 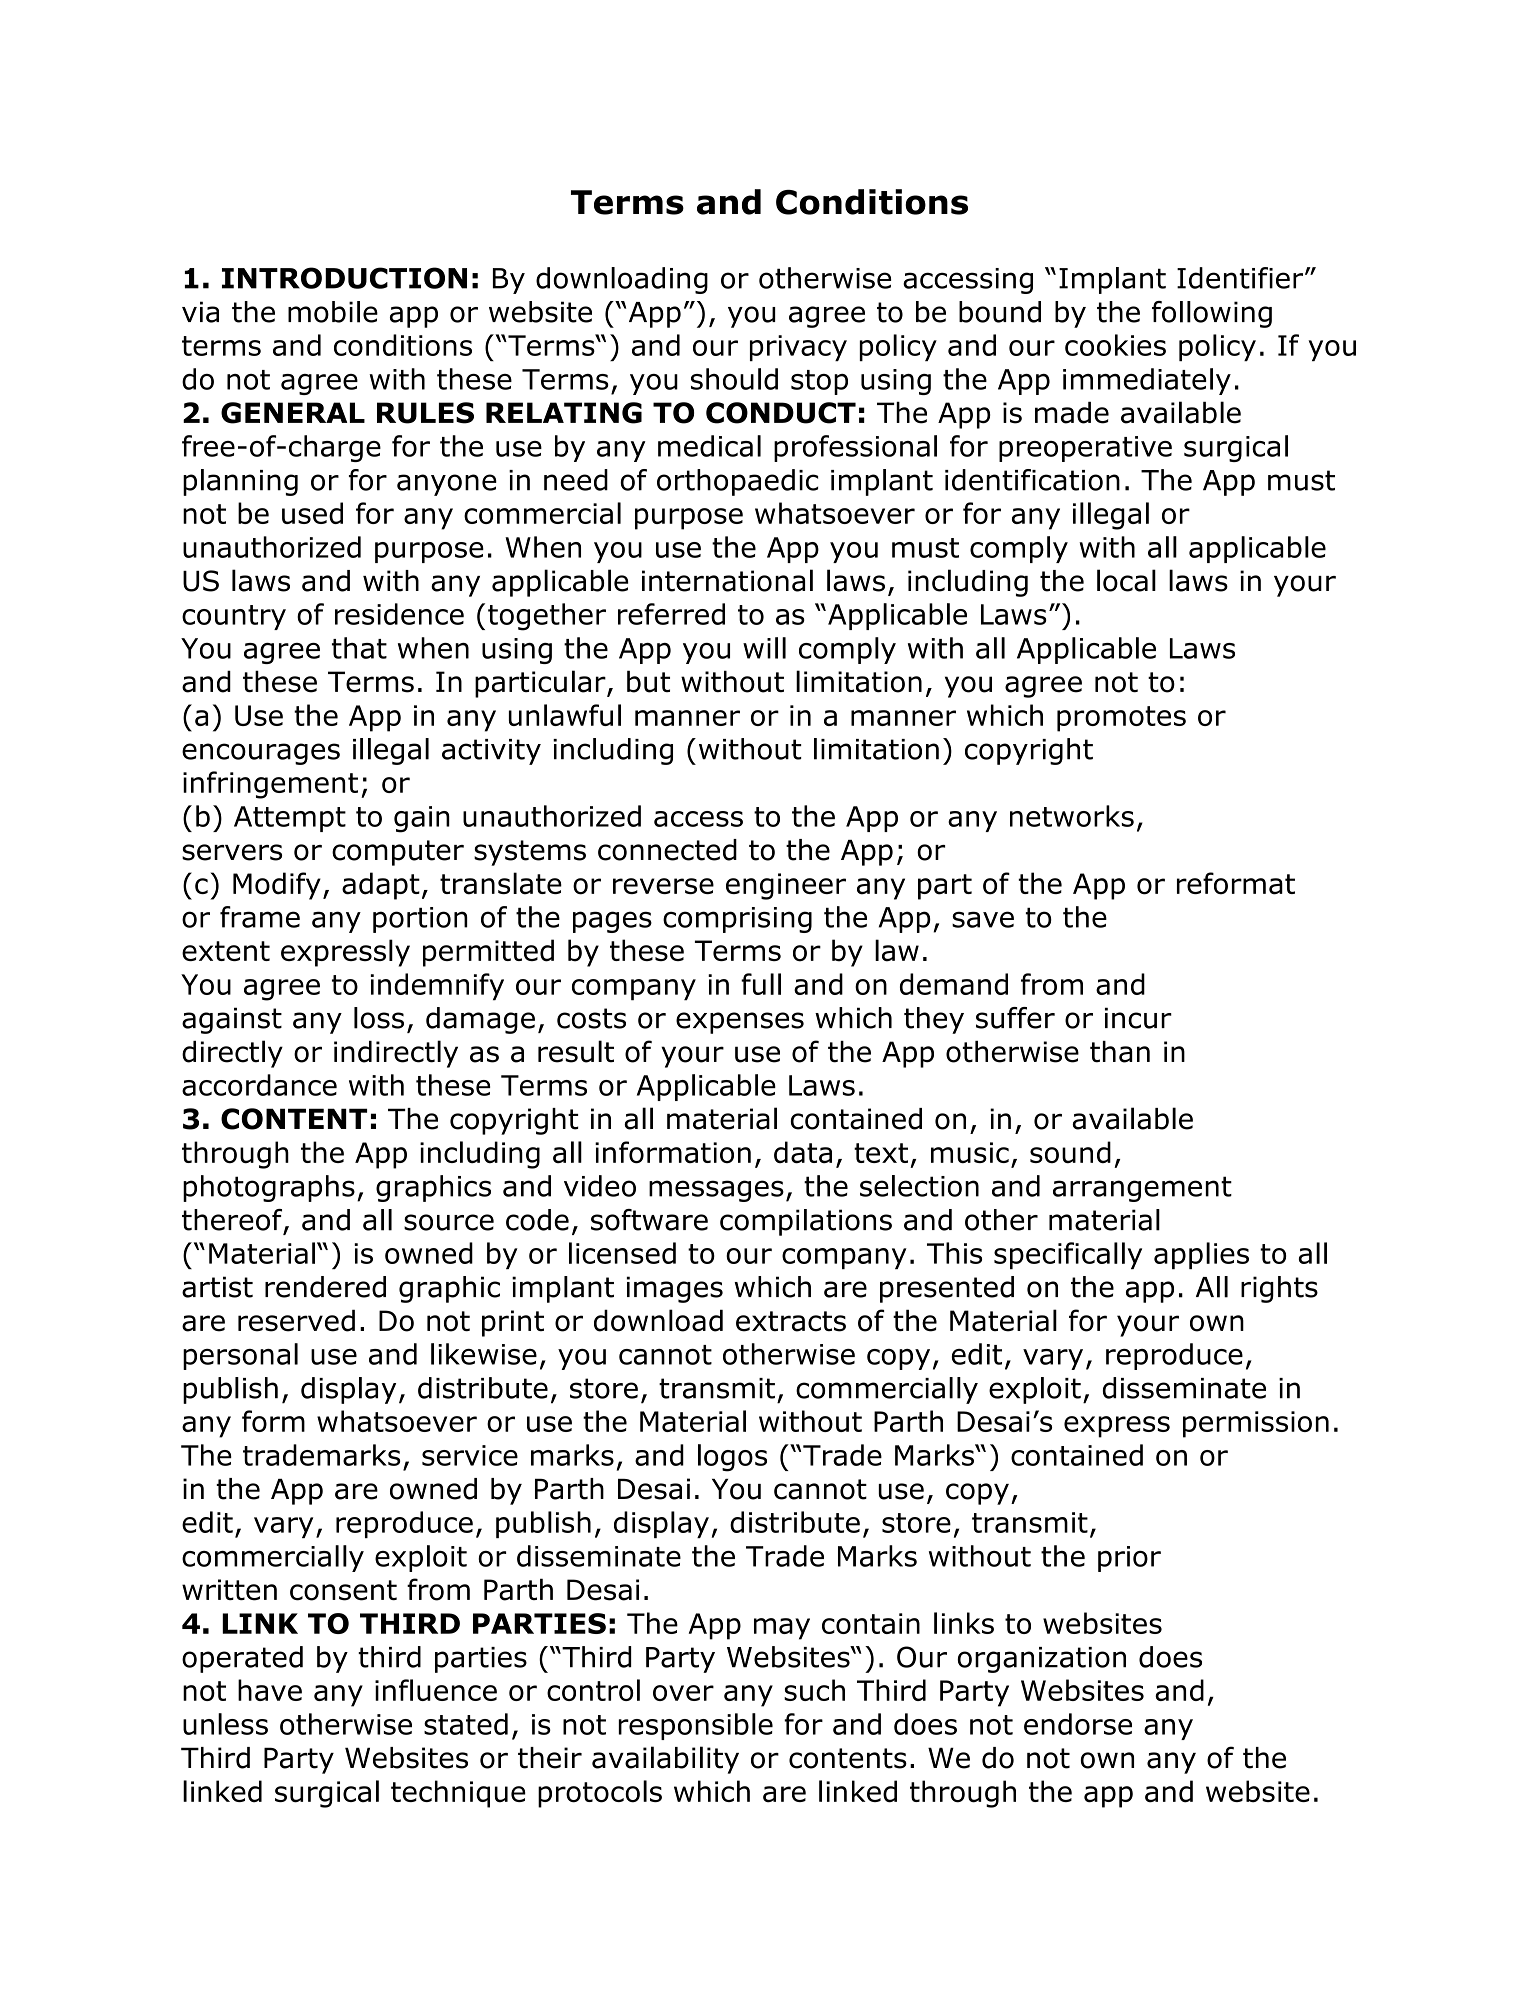 What do you see at coordinates (1121, 719) in the screenshot?
I see `promotes` at bounding box center [1121, 719].
